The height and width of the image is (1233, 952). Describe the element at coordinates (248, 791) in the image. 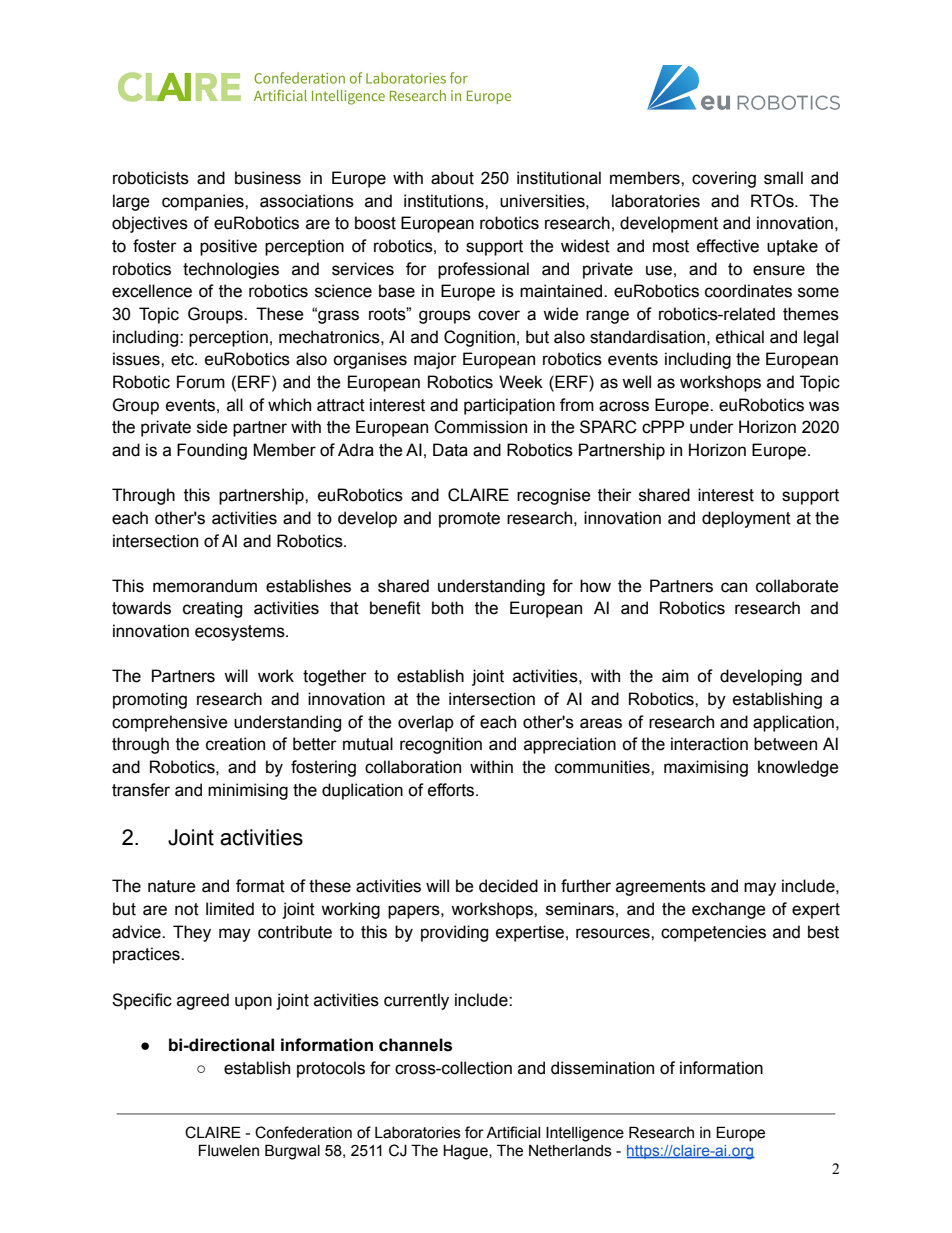

I see `minimising` at that location.
